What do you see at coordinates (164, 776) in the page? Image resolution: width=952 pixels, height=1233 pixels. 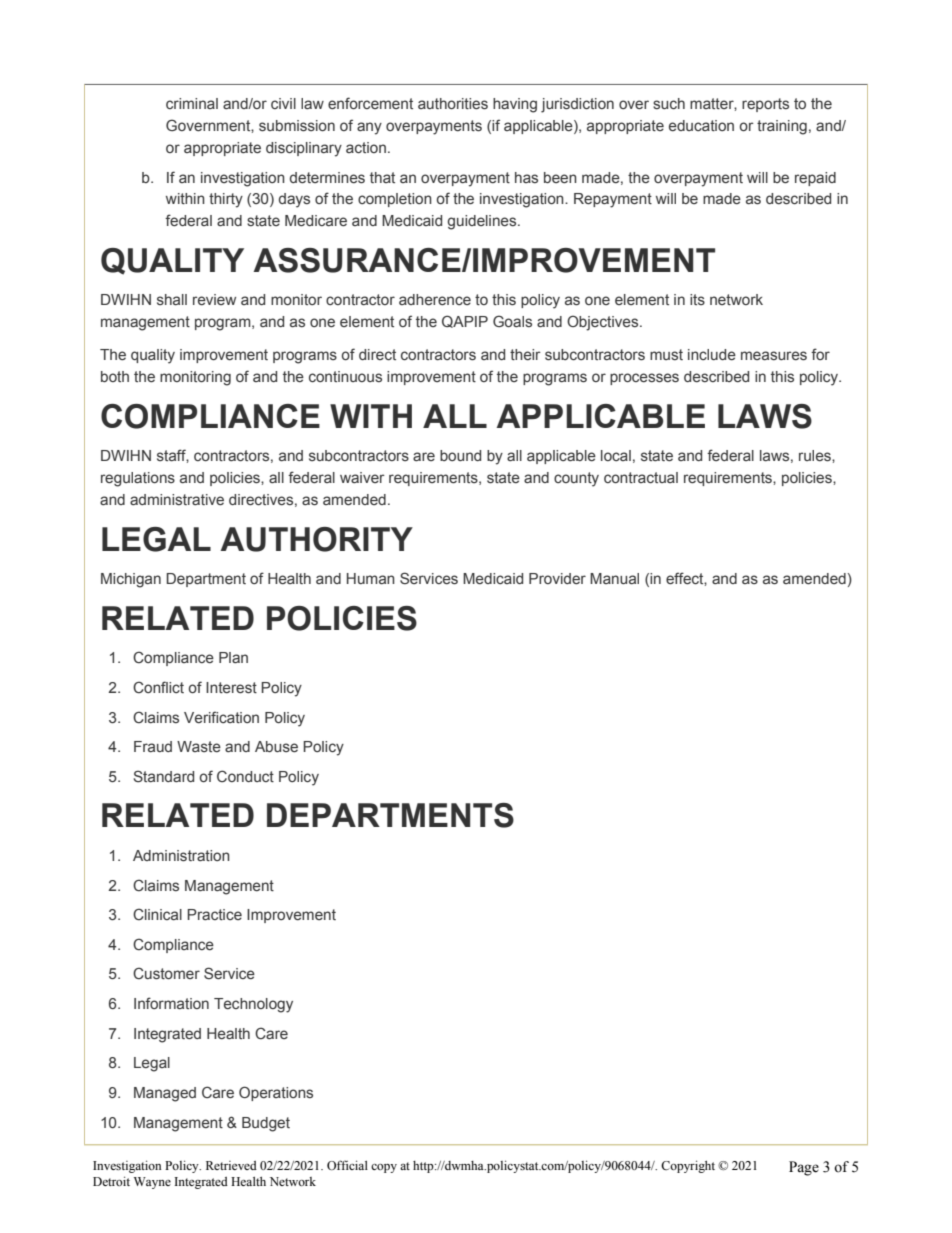 I see `Standard` at bounding box center [164, 776].
